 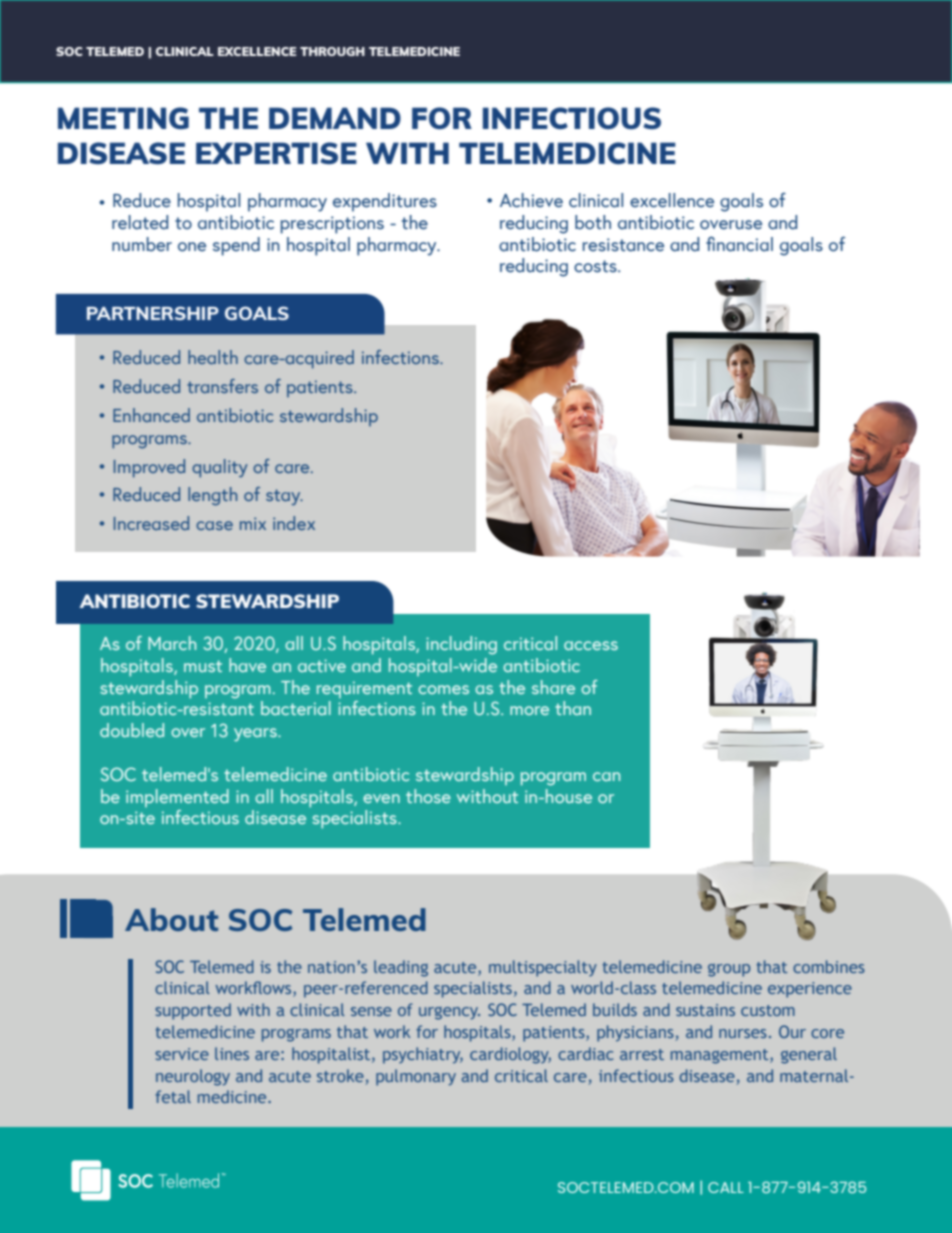 I want to click on DEMAND, so click(x=335, y=118).
